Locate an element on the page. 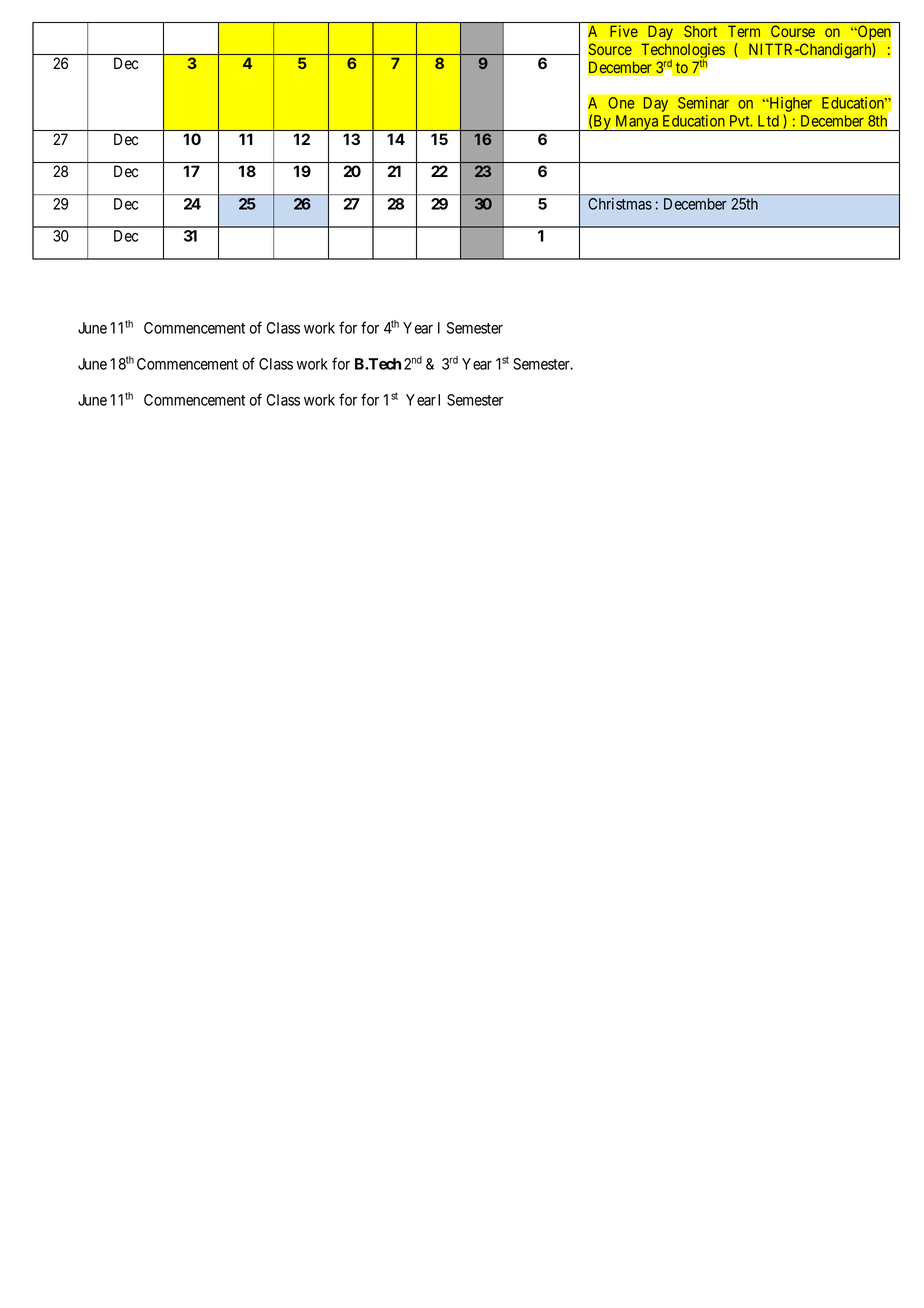 The image size is (924, 1308). Seminar is located at coordinates (703, 103).
